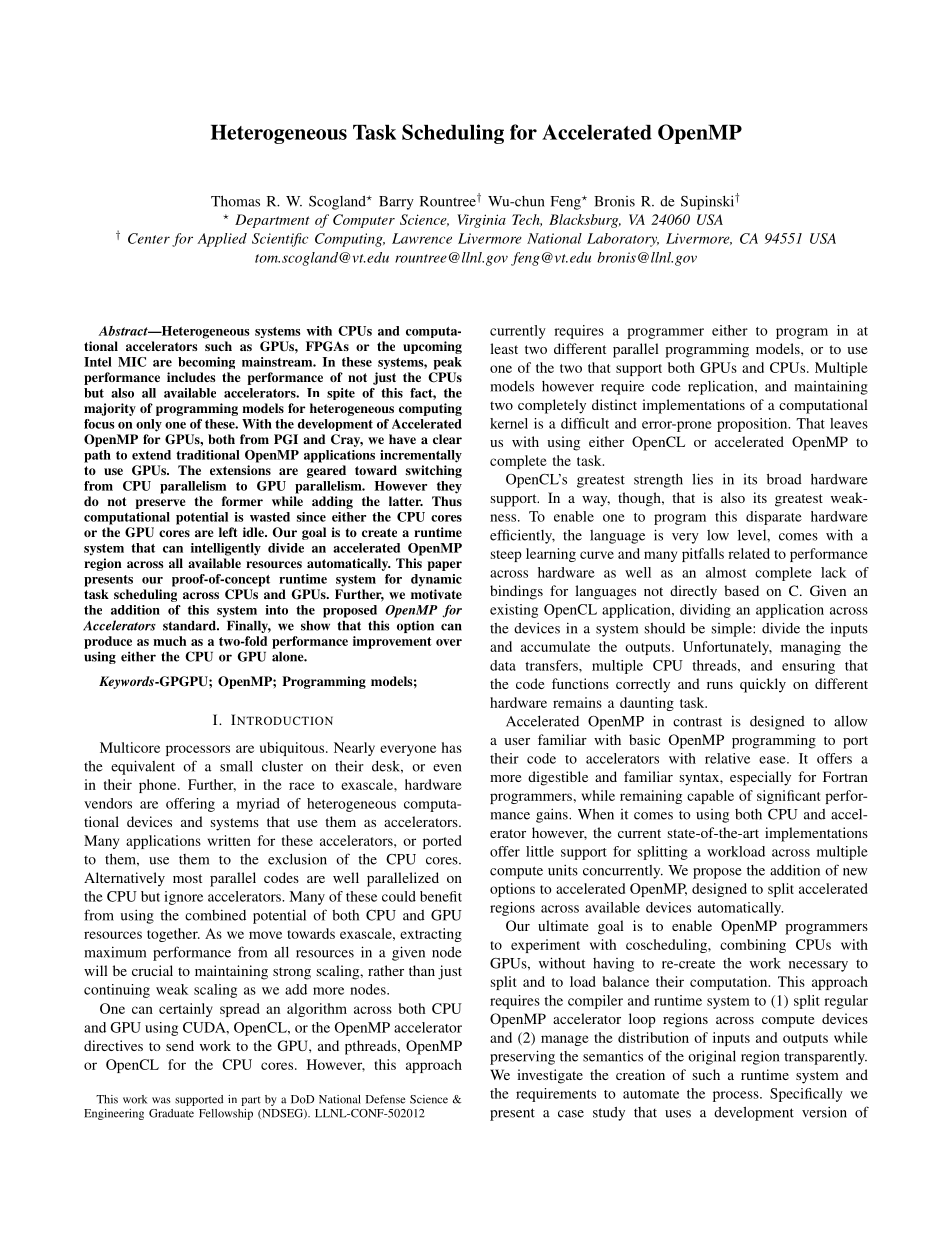 The height and width of the screenshot is (1233, 952). Describe the element at coordinates (623, 240) in the screenshot. I see `Laboratory` at that location.
